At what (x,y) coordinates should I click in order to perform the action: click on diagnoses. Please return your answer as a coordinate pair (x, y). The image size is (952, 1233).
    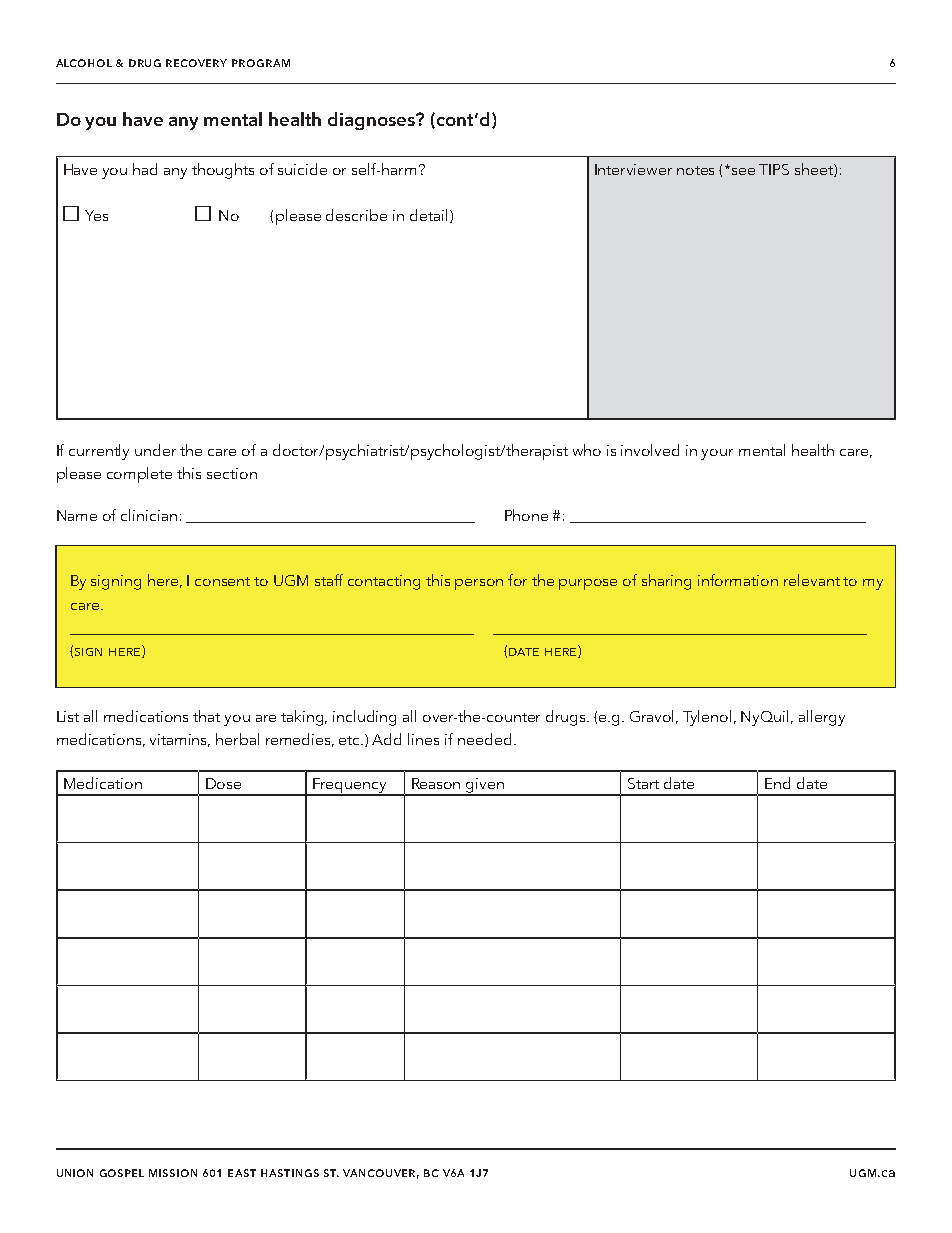
    Looking at the image, I should click on (373, 121).
